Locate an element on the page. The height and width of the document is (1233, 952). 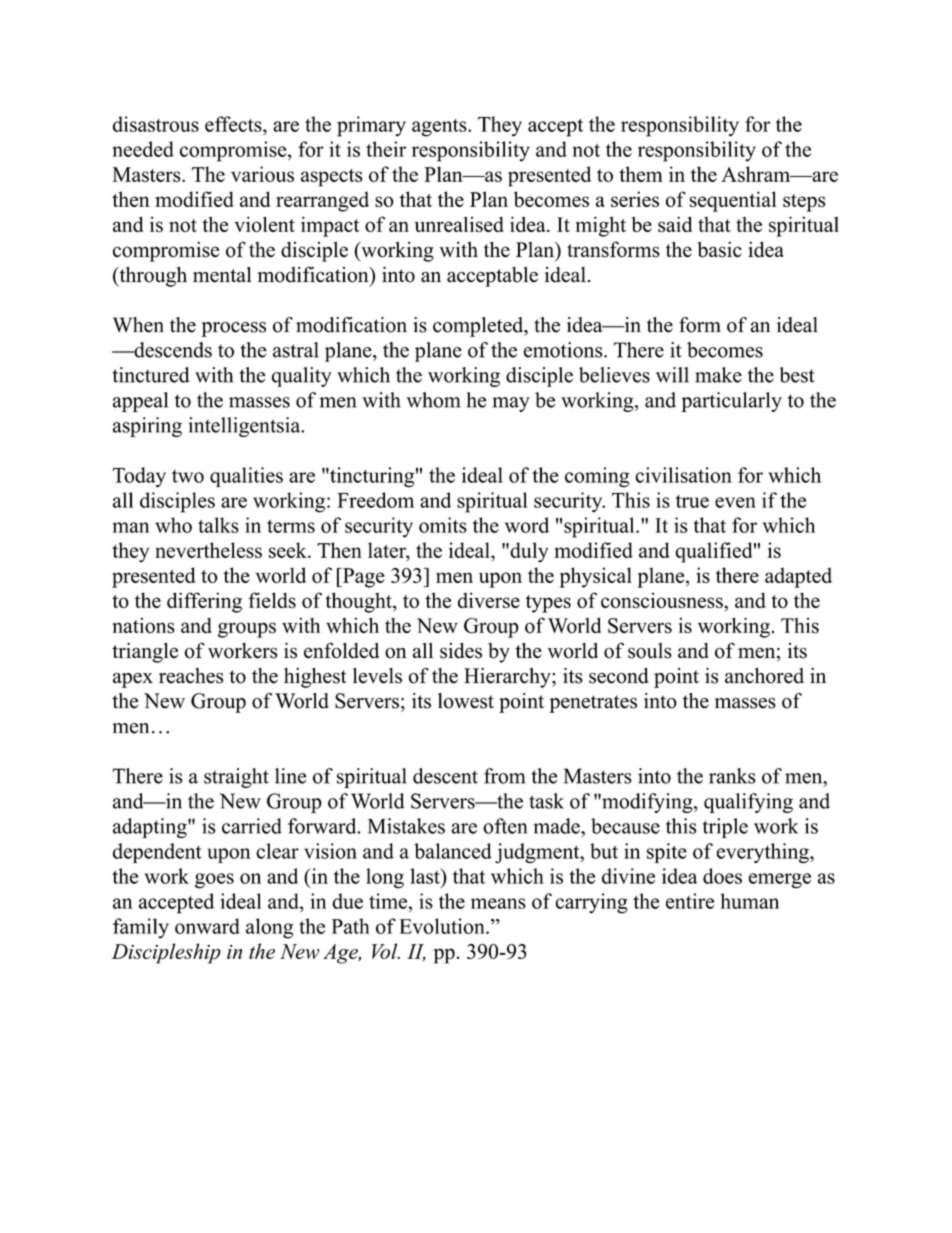
agents is located at coordinates (440, 128).
